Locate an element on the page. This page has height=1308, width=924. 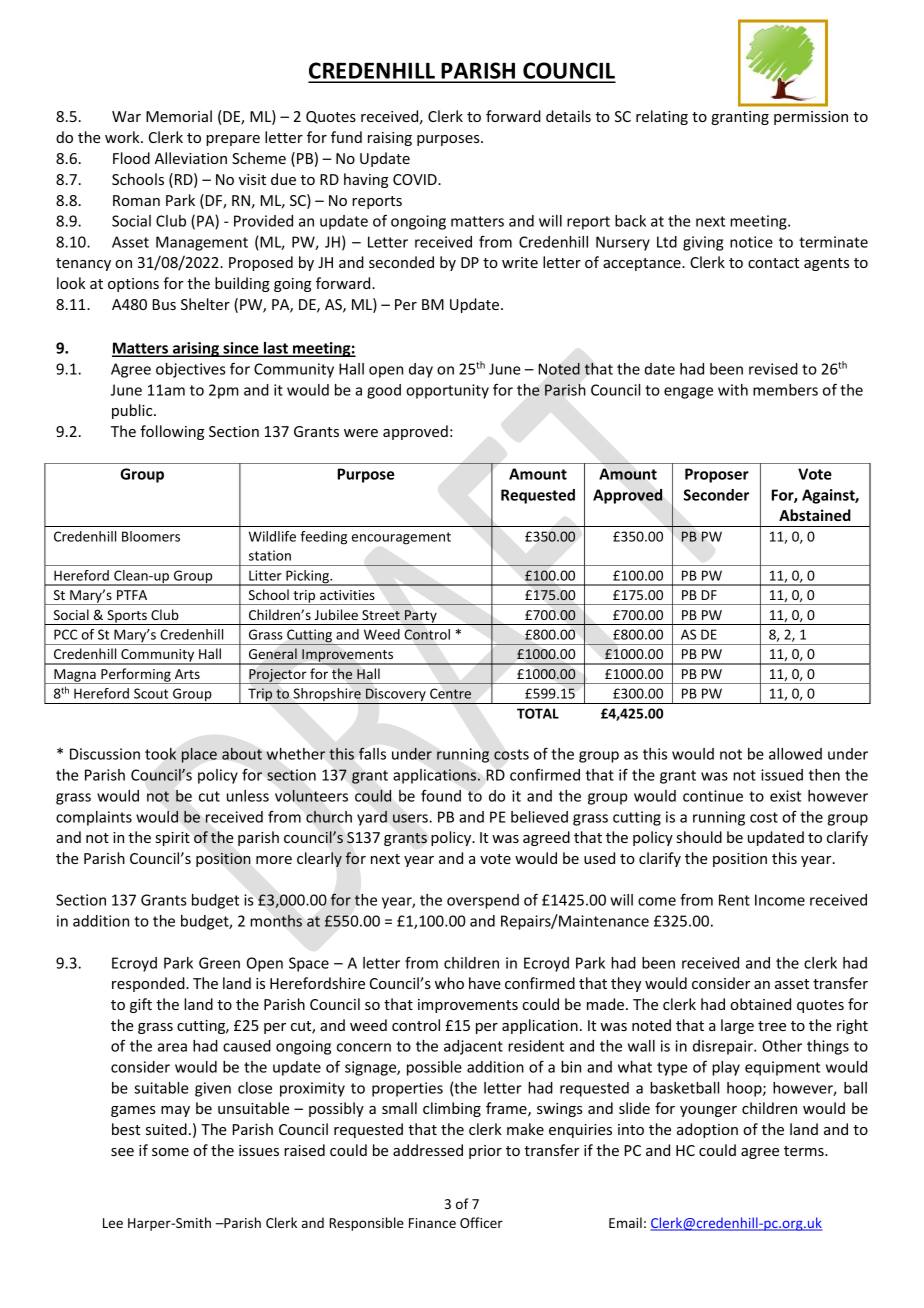
Performing is located at coordinates (136, 676).
